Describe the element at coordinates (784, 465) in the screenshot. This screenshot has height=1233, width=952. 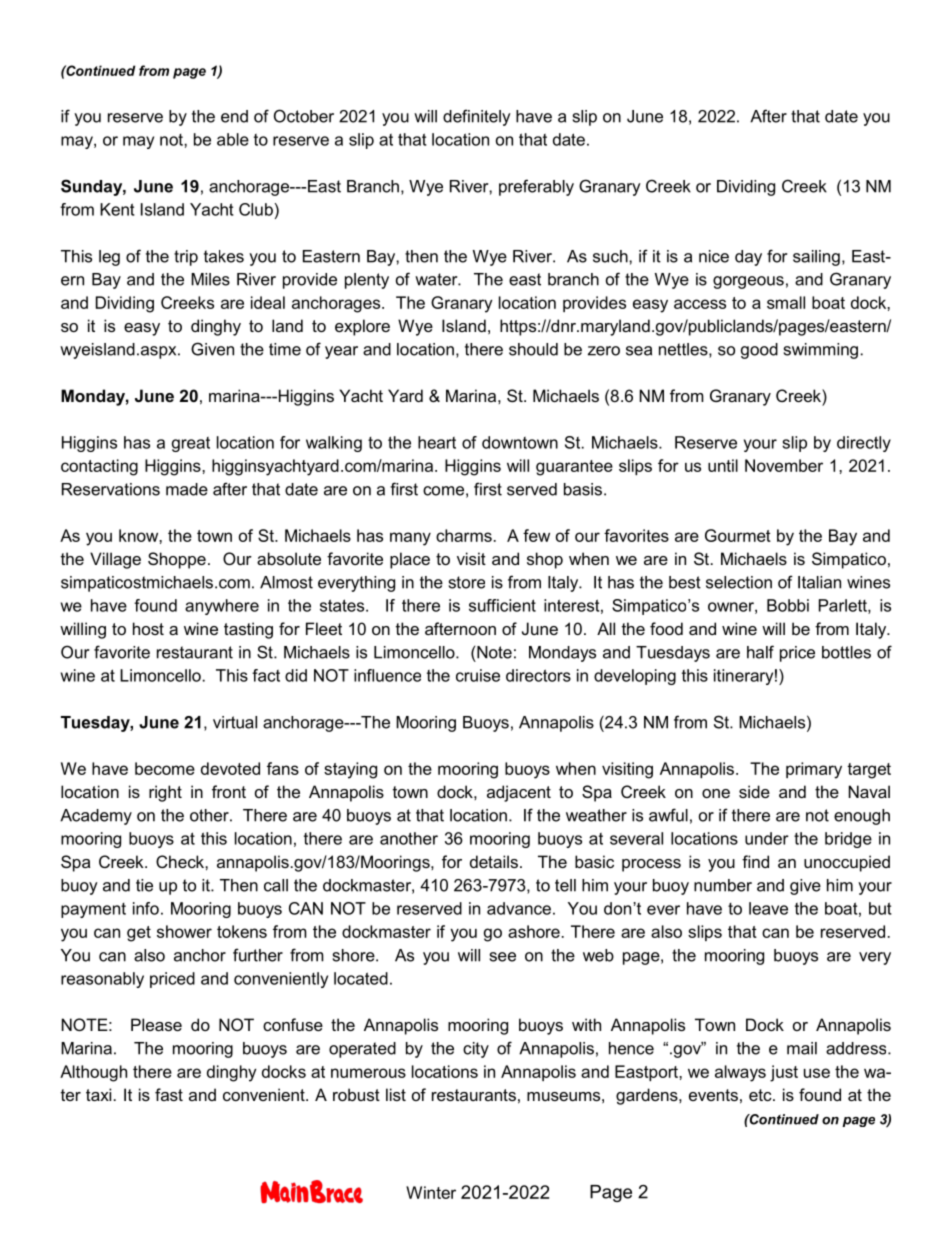
I see `November` at that location.
